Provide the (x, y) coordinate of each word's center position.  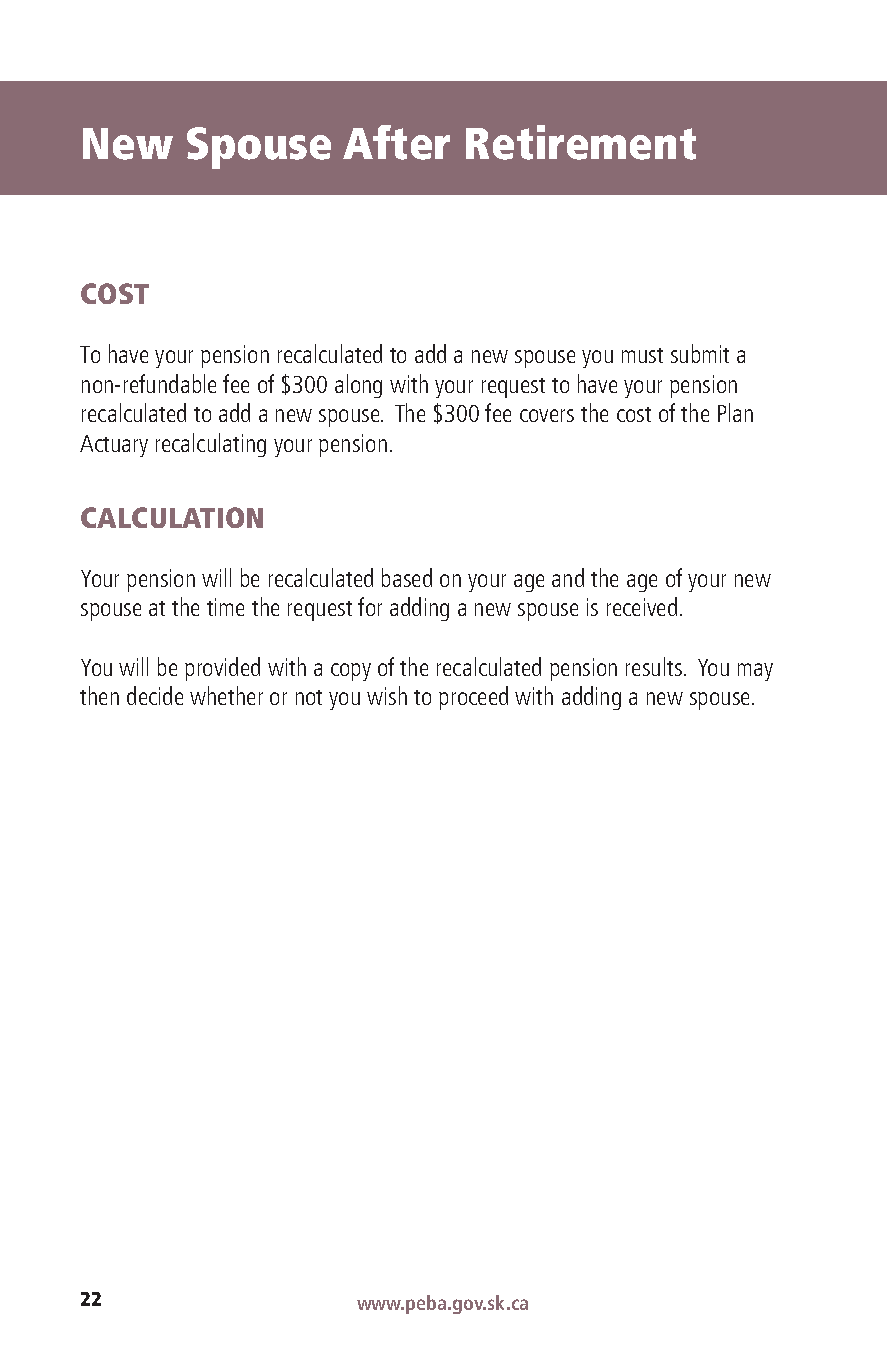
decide (155, 695)
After (396, 142)
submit (700, 353)
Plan (735, 412)
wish (387, 695)
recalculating (211, 445)
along (358, 386)
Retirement (581, 142)
